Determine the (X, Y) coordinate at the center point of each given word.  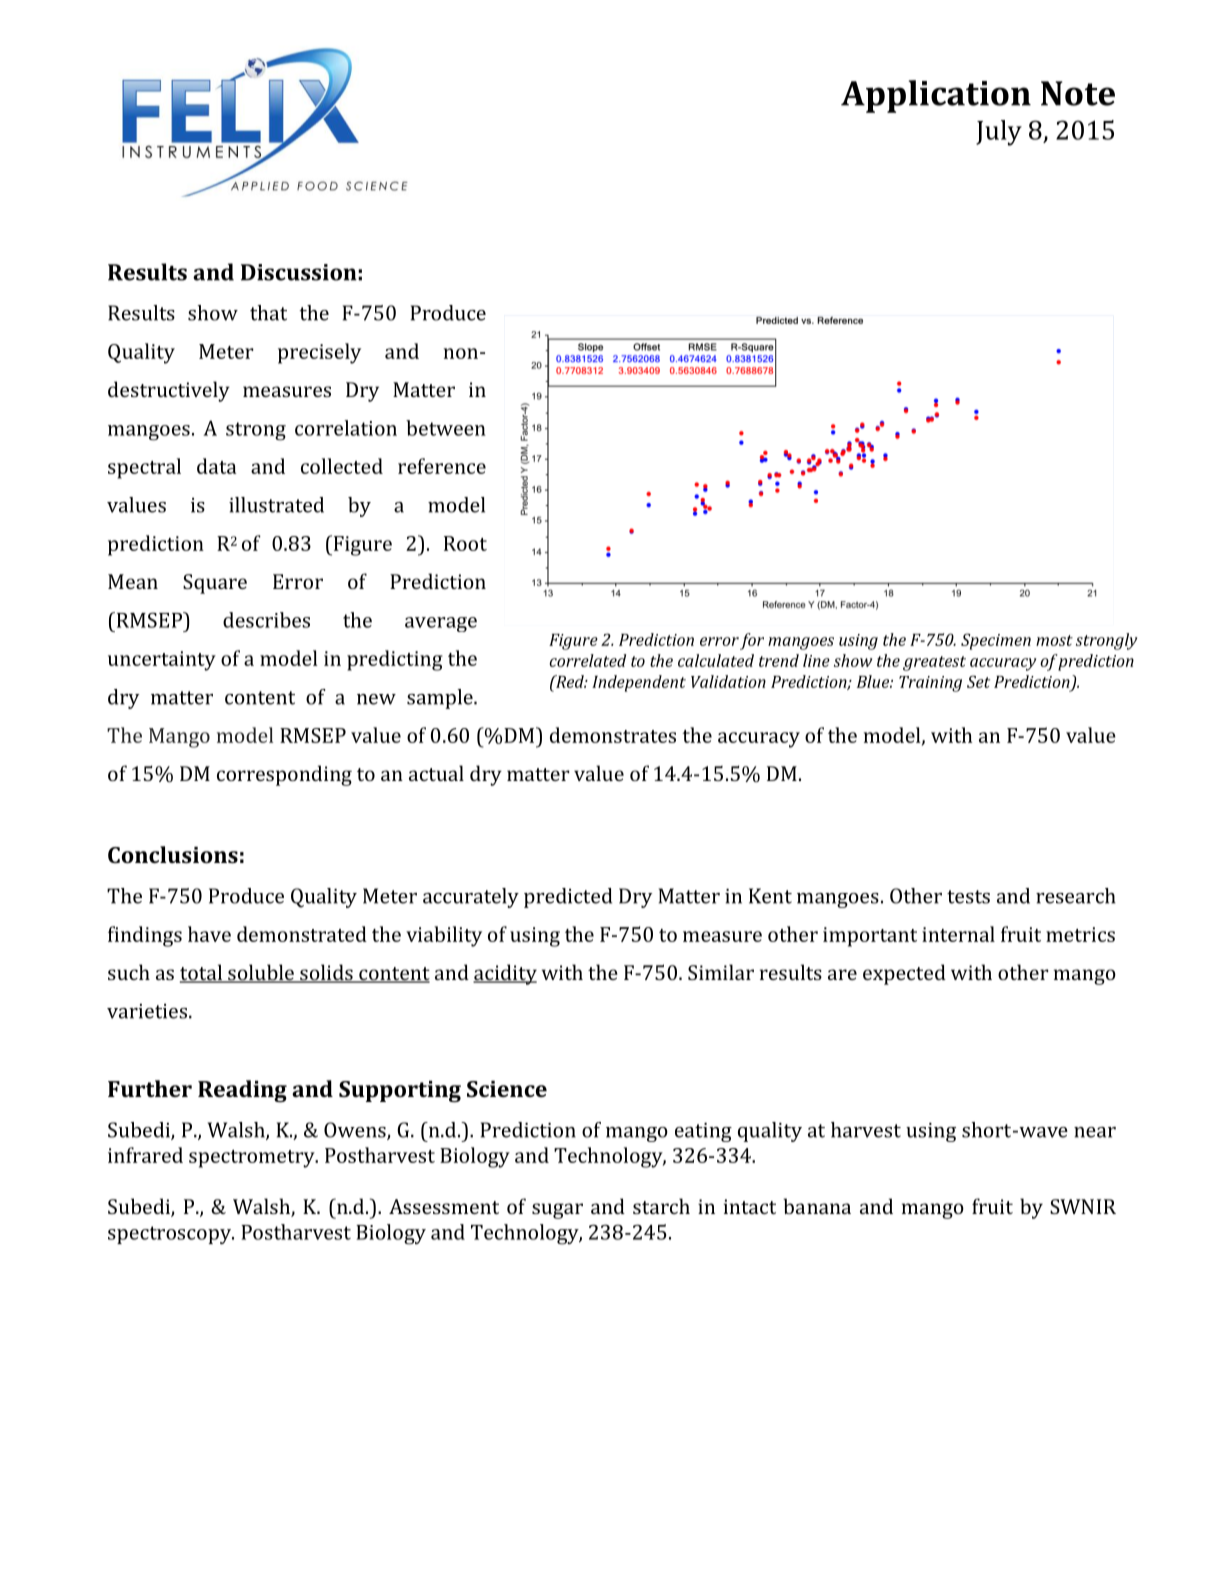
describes (266, 620)
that (268, 313)
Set (978, 681)
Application (936, 96)
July (999, 133)
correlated (587, 660)
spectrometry (253, 1159)
